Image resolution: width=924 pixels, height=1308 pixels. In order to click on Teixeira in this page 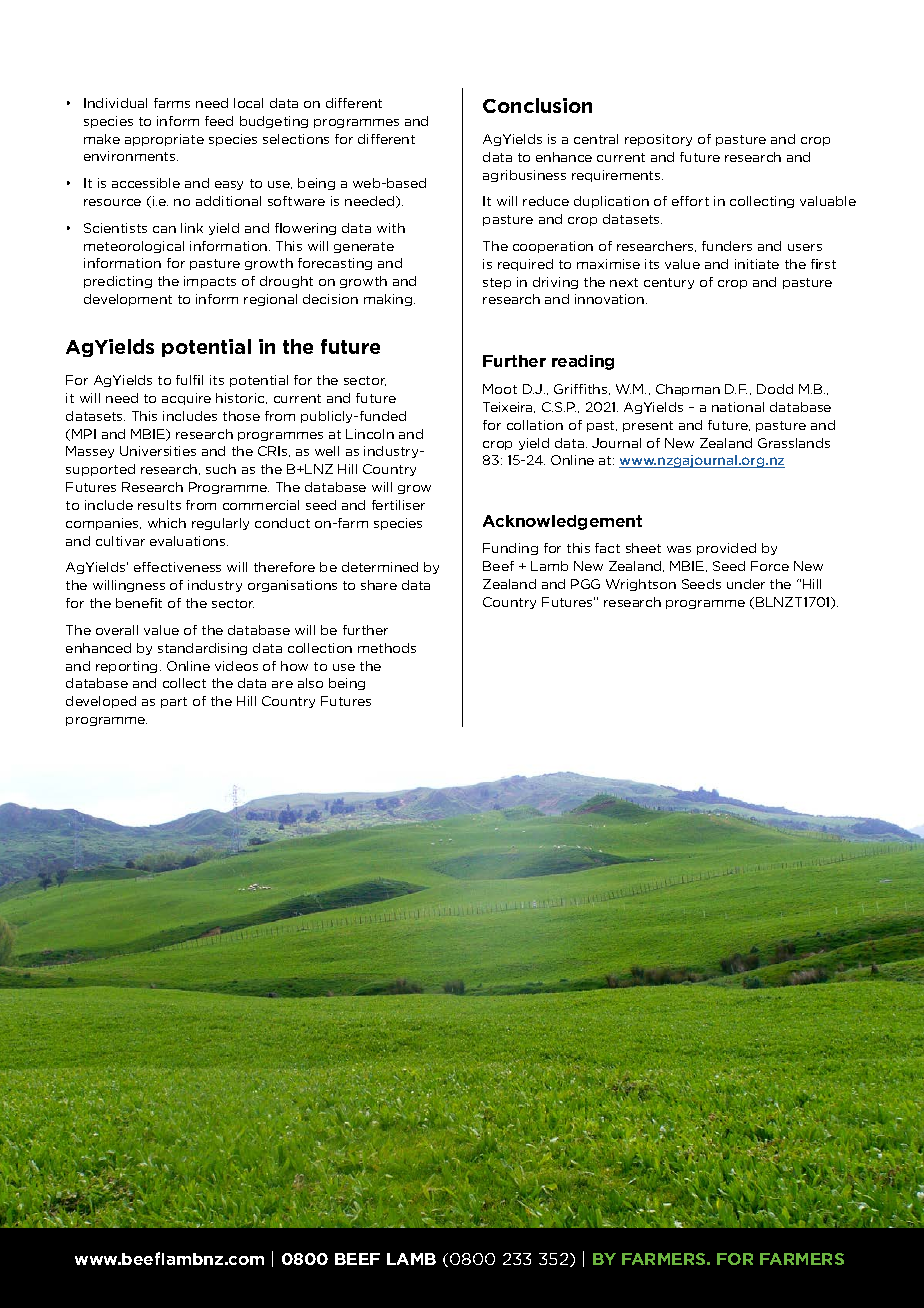, I will do `click(509, 407)`.
